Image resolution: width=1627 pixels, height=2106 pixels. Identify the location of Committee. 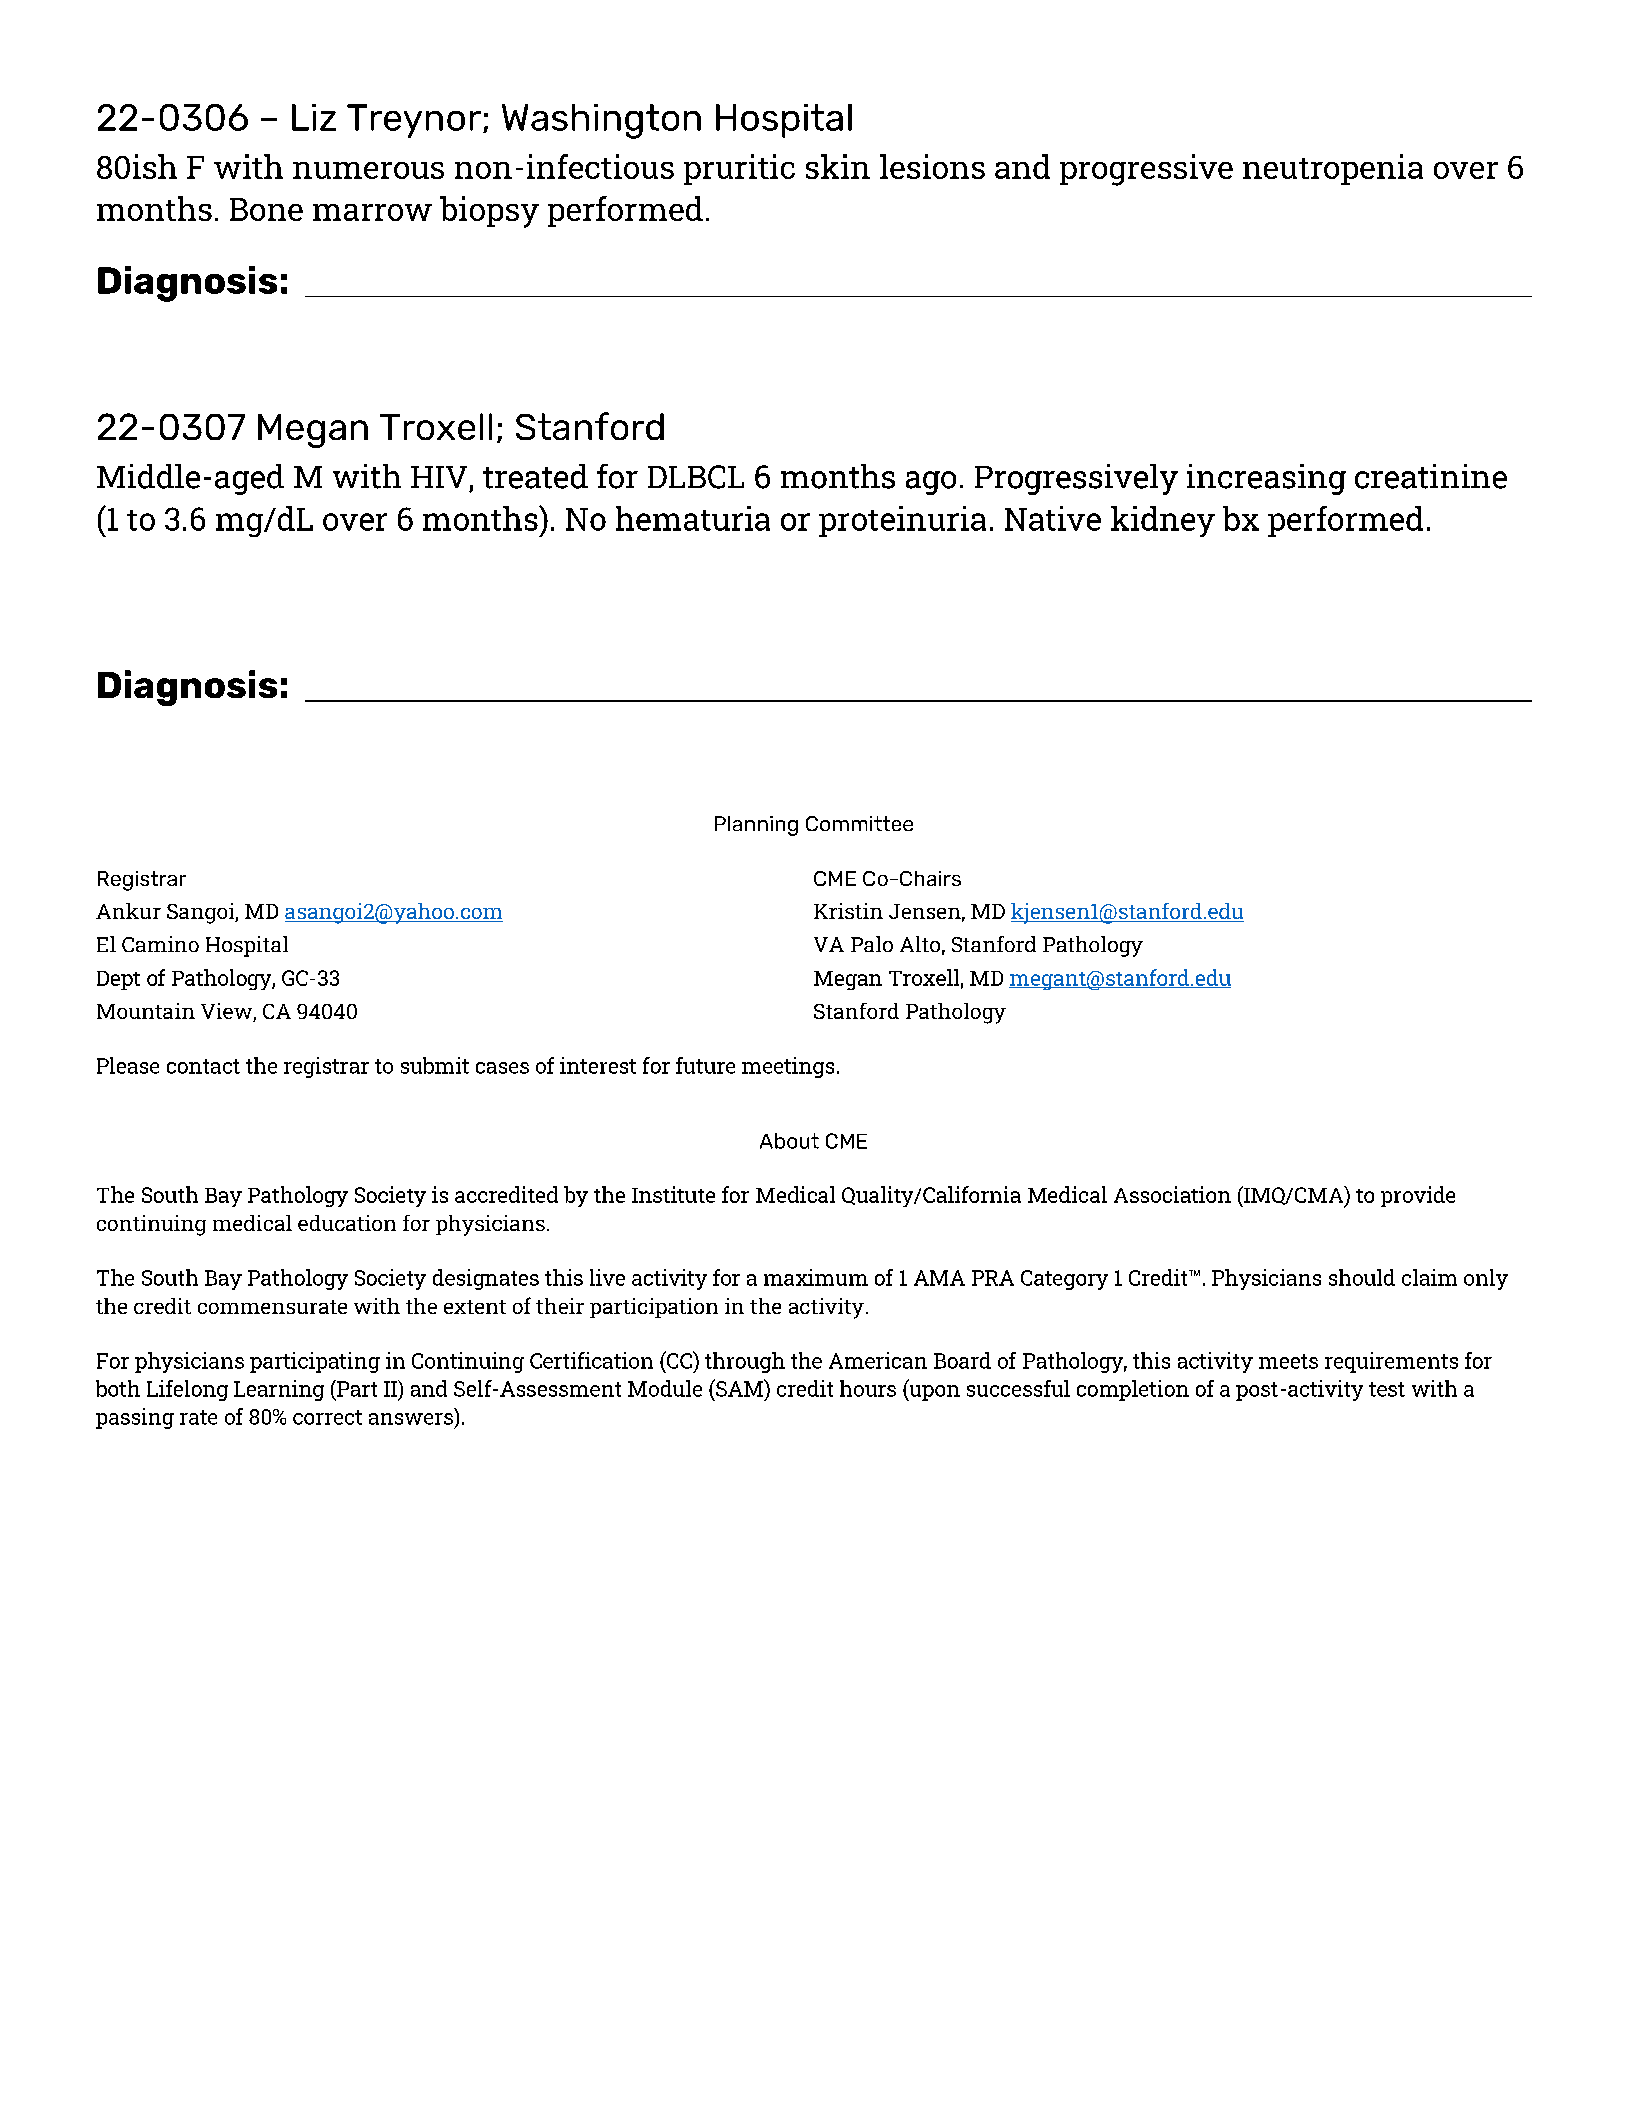
(859, 823).
